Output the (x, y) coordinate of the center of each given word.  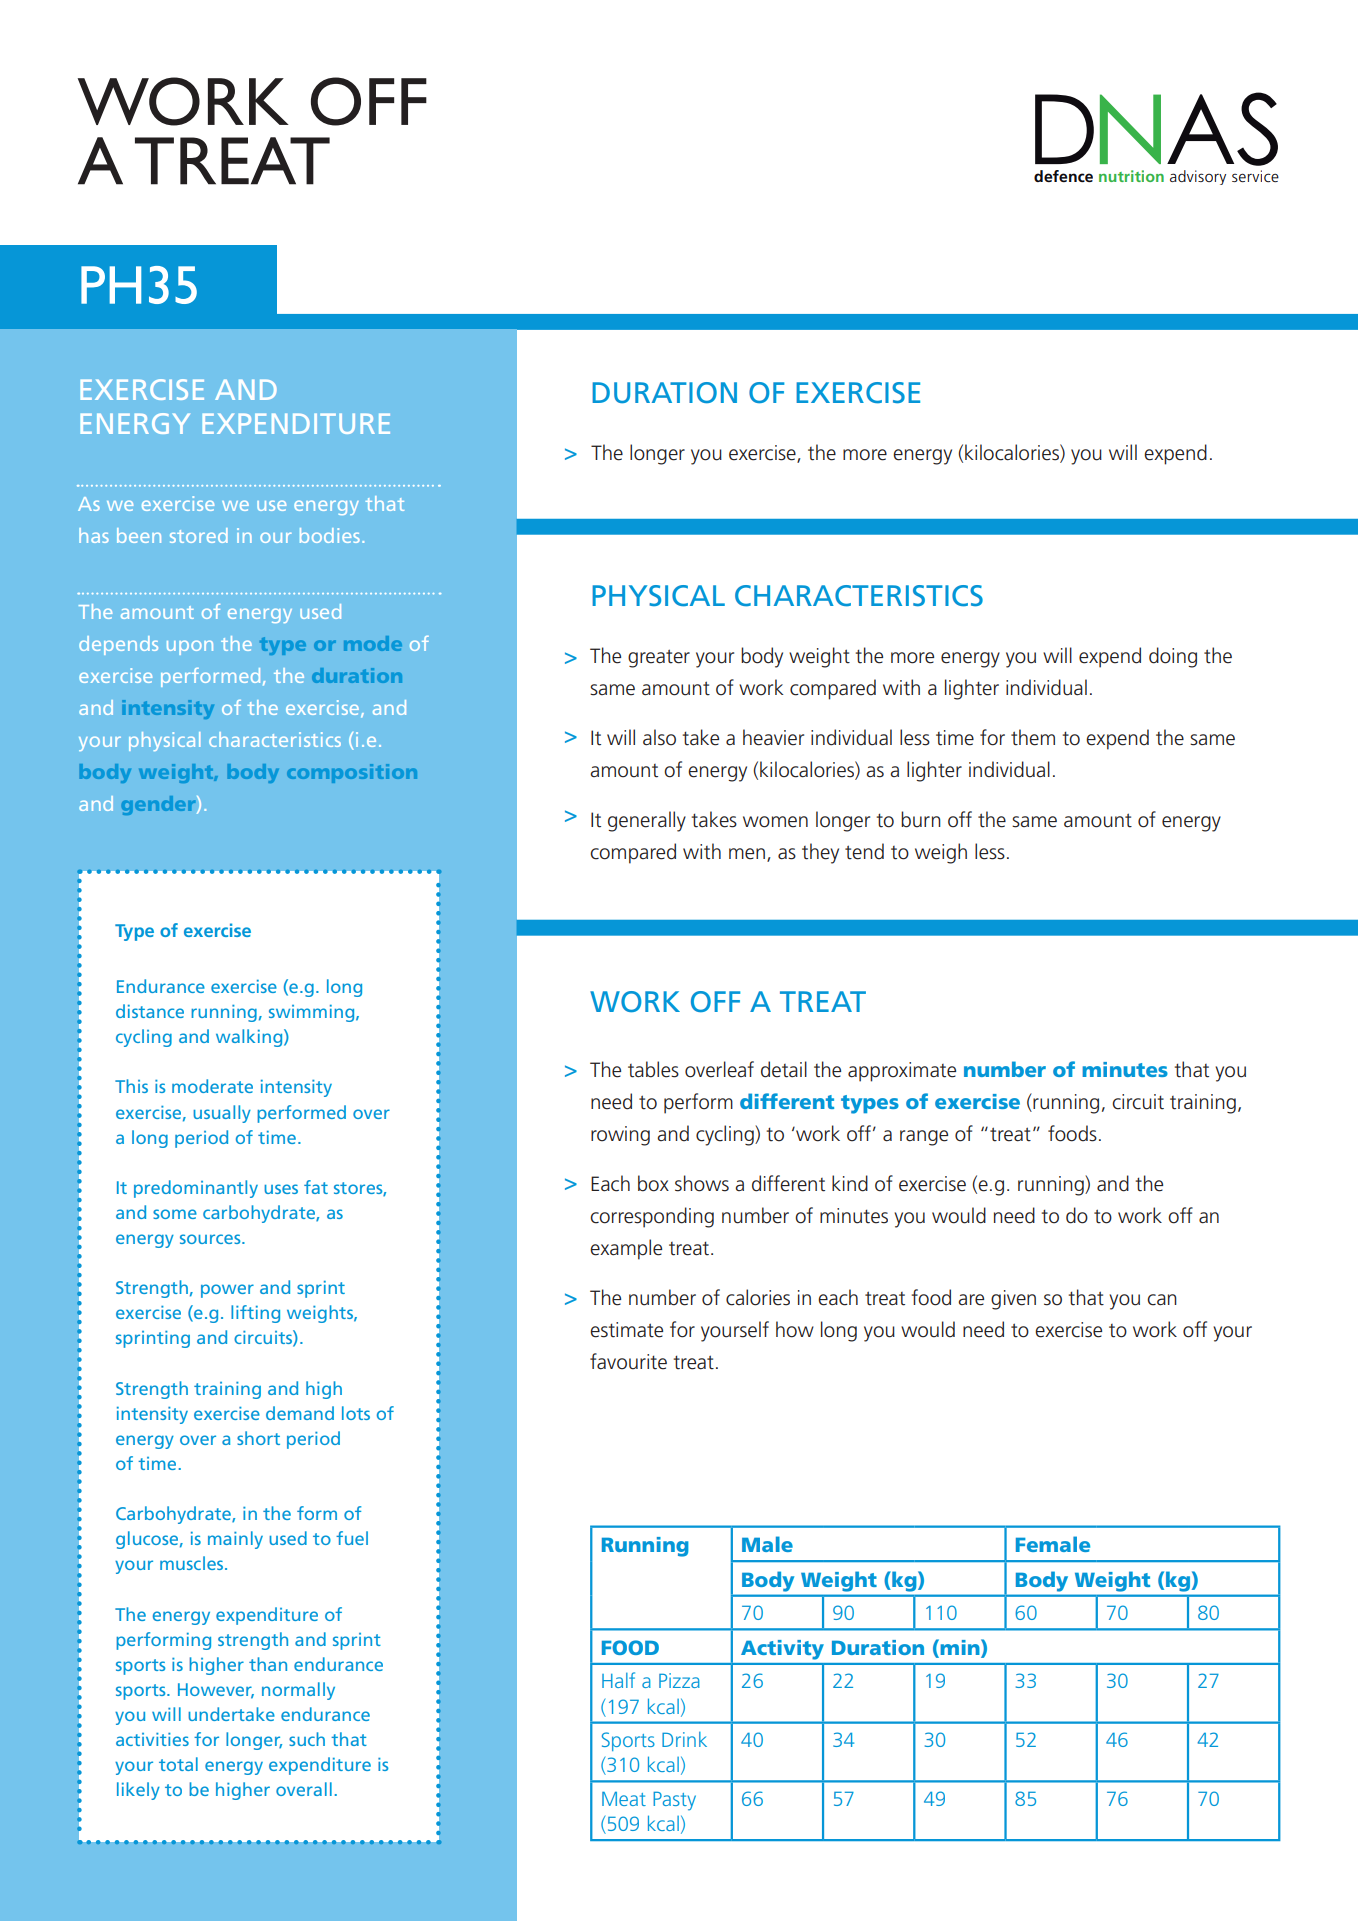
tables (653, 1069)
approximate (902, 1072)
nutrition (1131, 176)
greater (659, 658)
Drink (684, 1739)
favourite (628, 1361)
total (178, 1764)
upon (190, 647)
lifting (255, 1314)
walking (249, 1038)
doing (1173, 657)
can (1162, 1300)
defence (1063, 176)
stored (199, 535)
